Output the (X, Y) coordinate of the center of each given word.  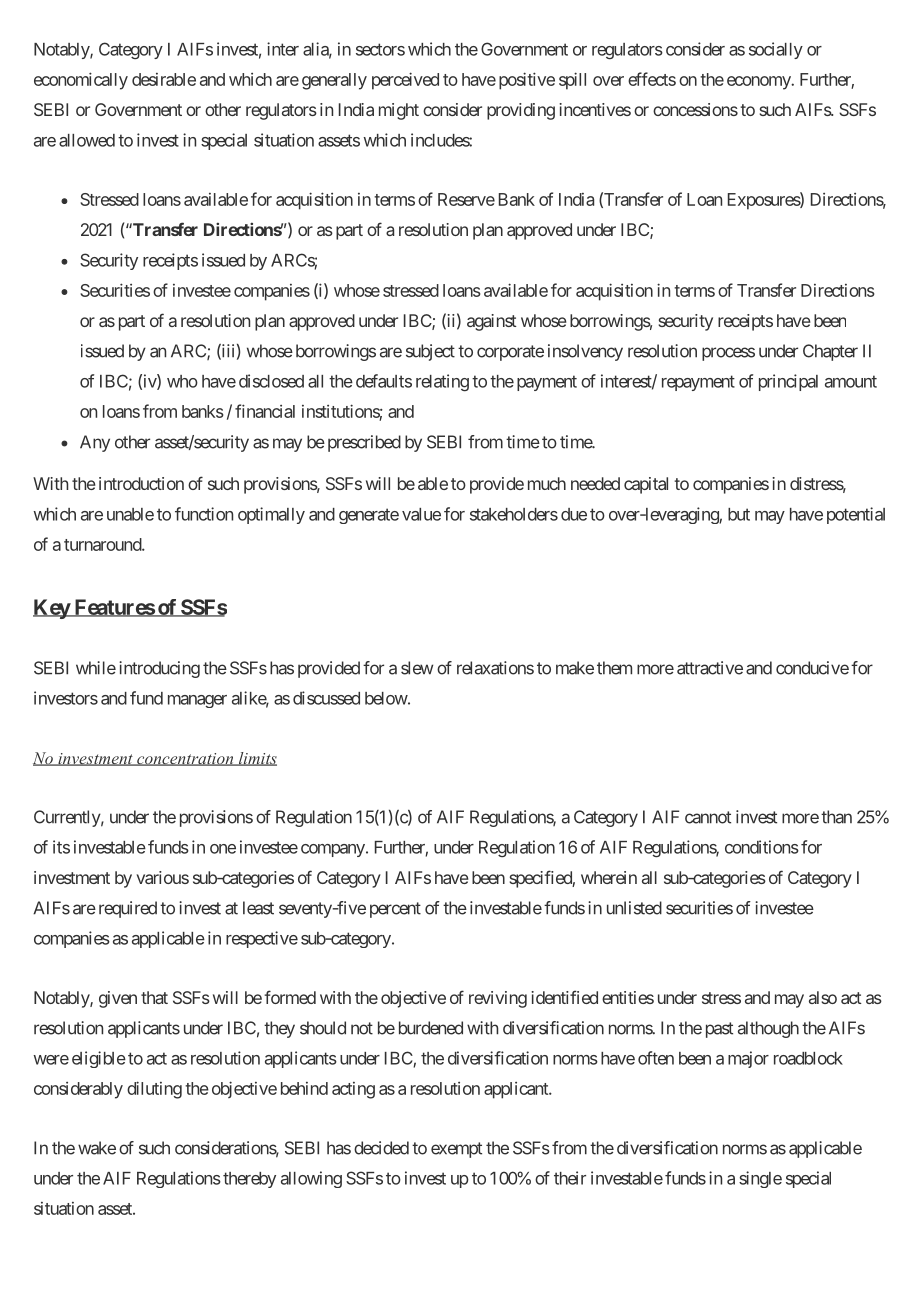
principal (788, 382)
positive (527, 81)
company (333, 850)
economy (759, 83)
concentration (185, 759)
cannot (708, 817)
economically (81, 81)
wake (97, 1148)
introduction (141, 483)
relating (442, 383)
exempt (456, 1150)
